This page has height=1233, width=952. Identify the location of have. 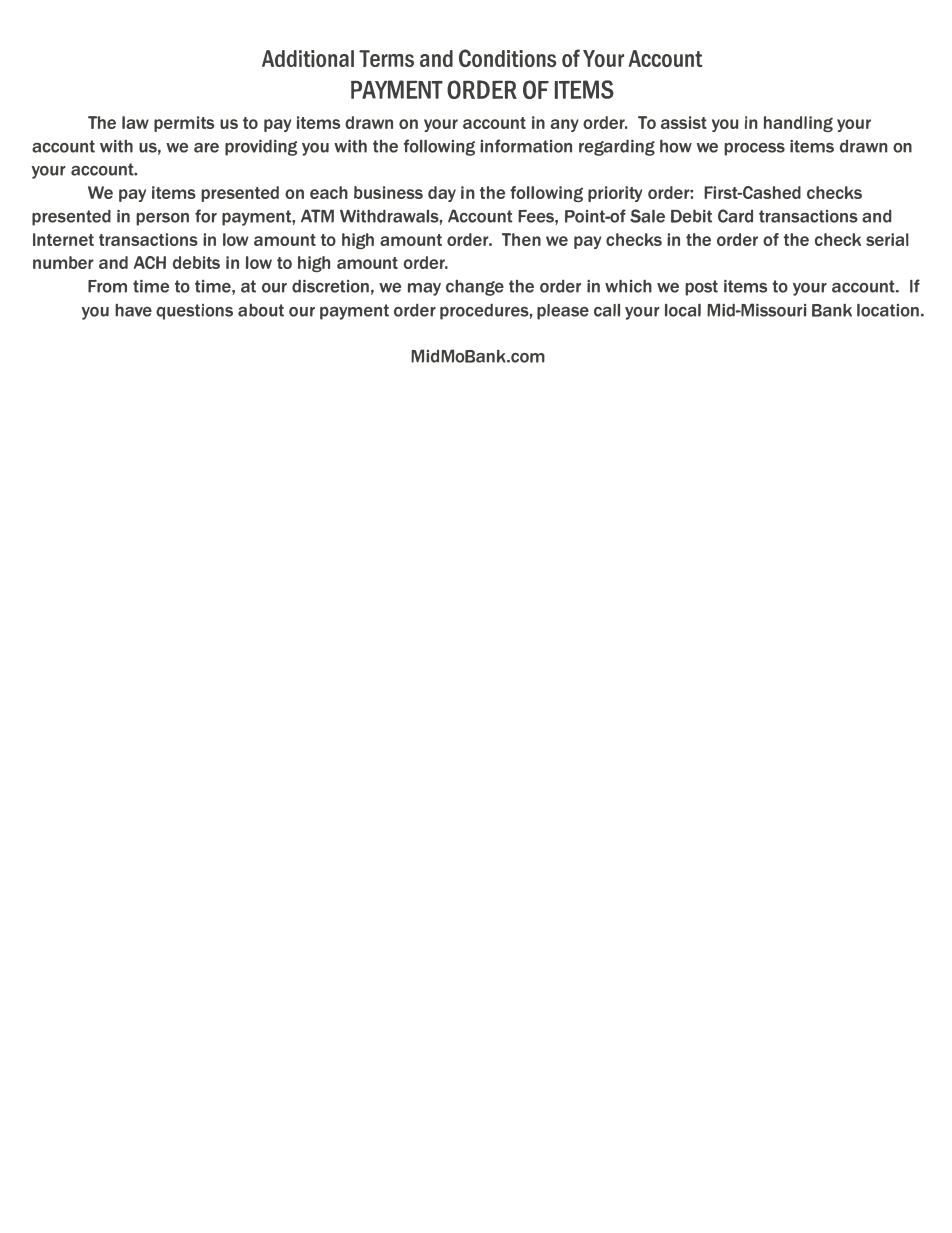
(133, 310).
